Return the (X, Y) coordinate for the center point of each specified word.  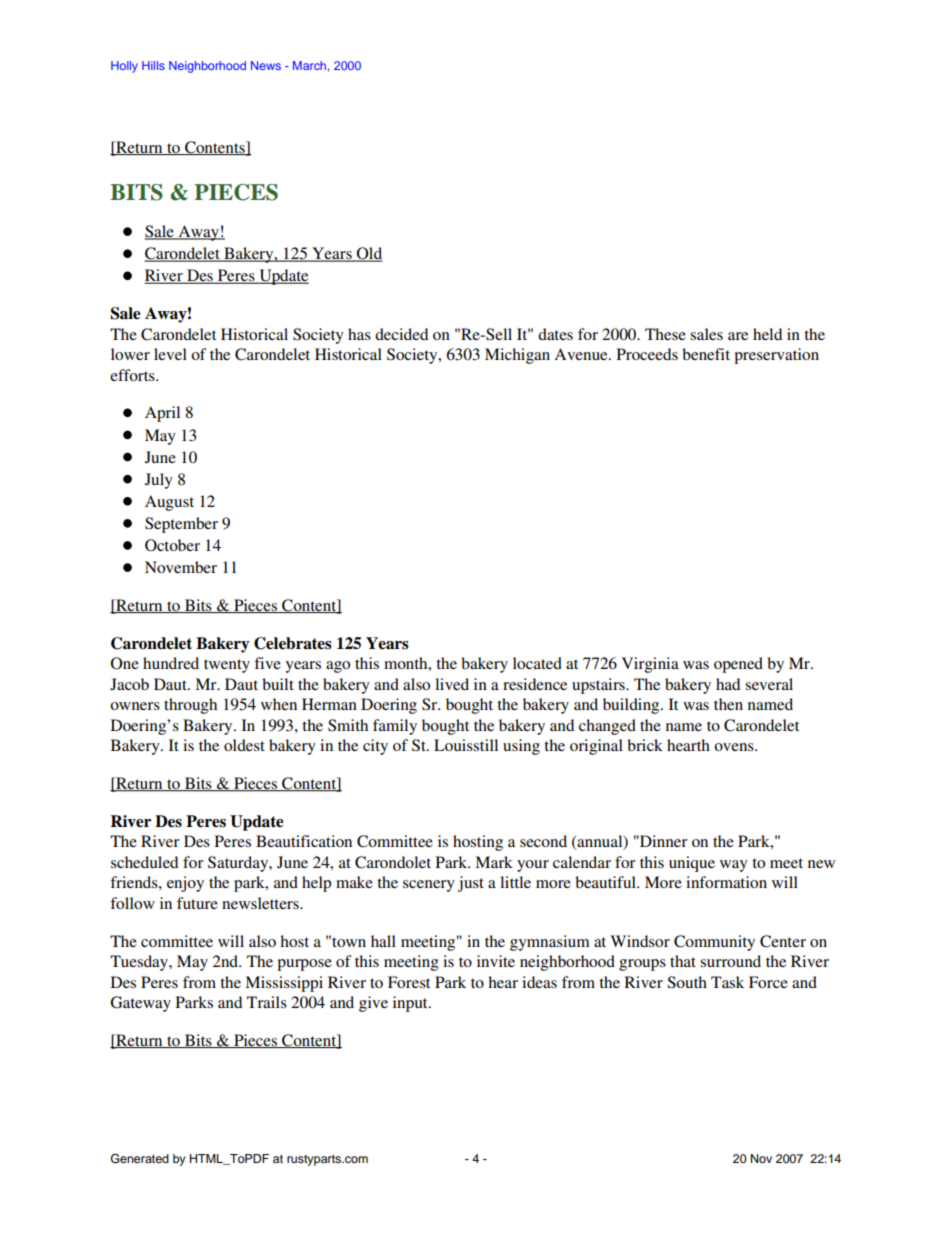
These (665, 334)
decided (401, 334)
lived (452, 684)
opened (738, 665)
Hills (153, 65)
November (181, 567)
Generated (140, 1159)
